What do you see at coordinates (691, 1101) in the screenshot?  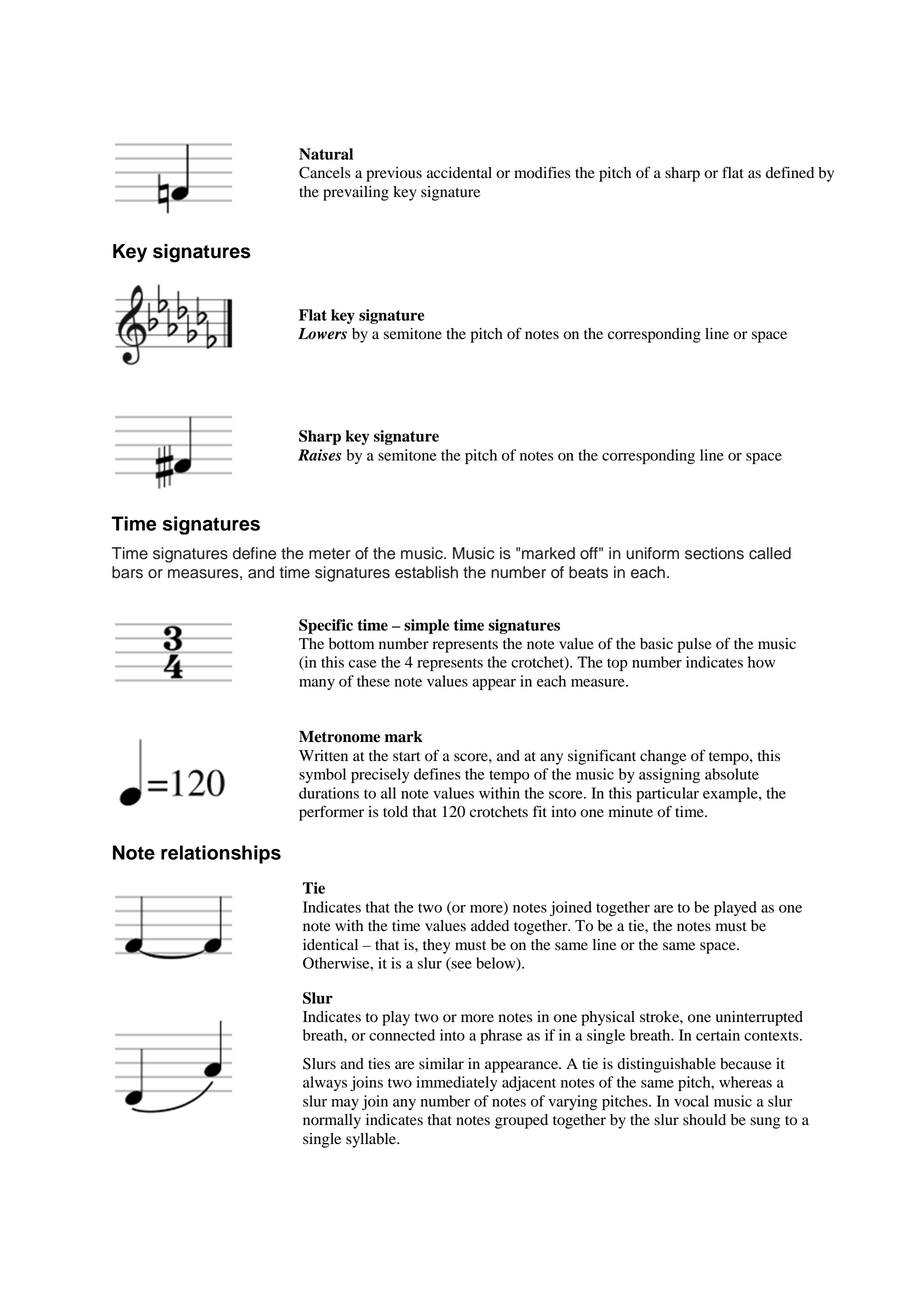 I see `vocal` at bounding box center [691, 1101].
